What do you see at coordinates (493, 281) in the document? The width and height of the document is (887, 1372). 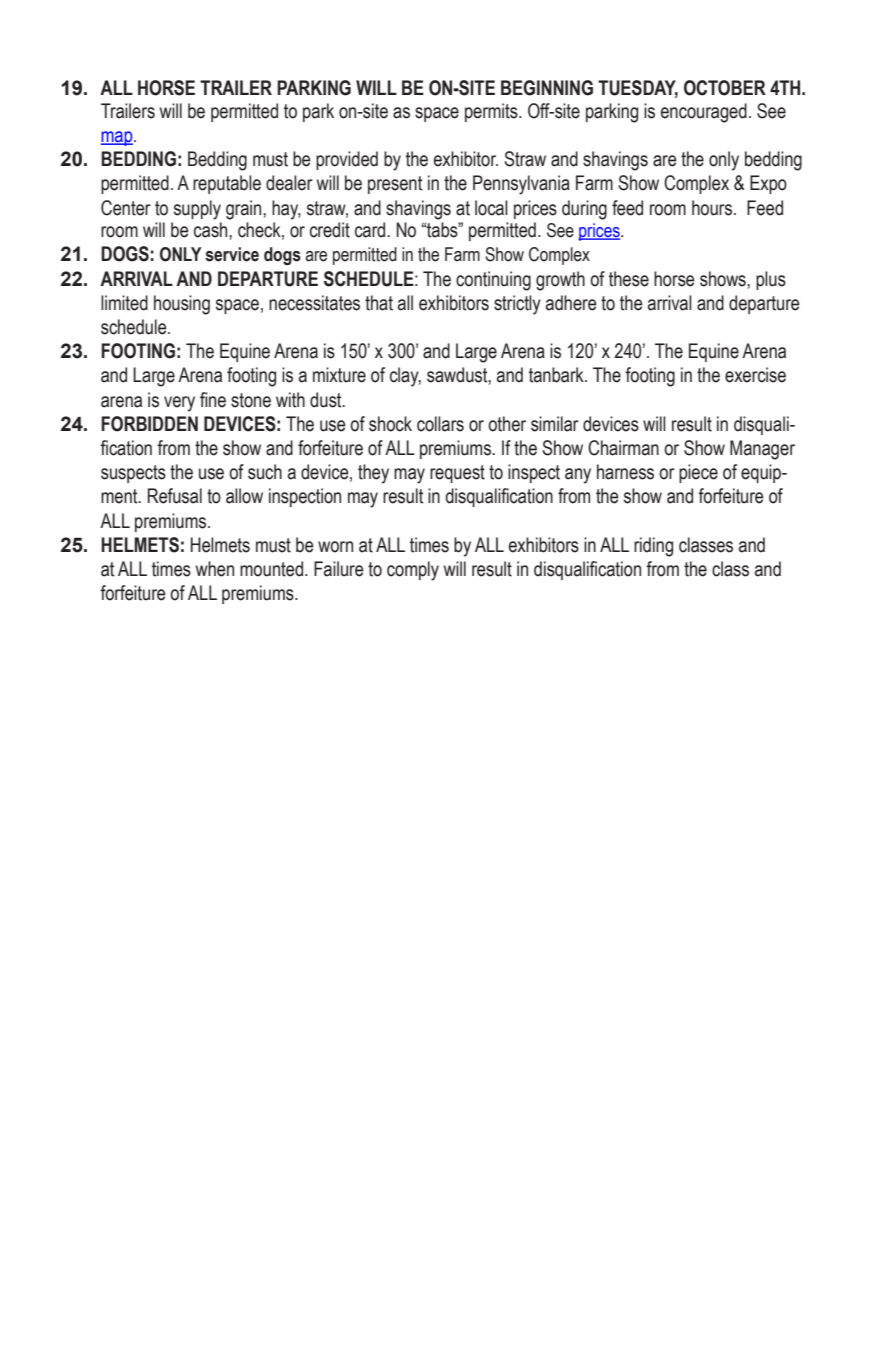 I see `continuing` at bounding box center [493, 281].
